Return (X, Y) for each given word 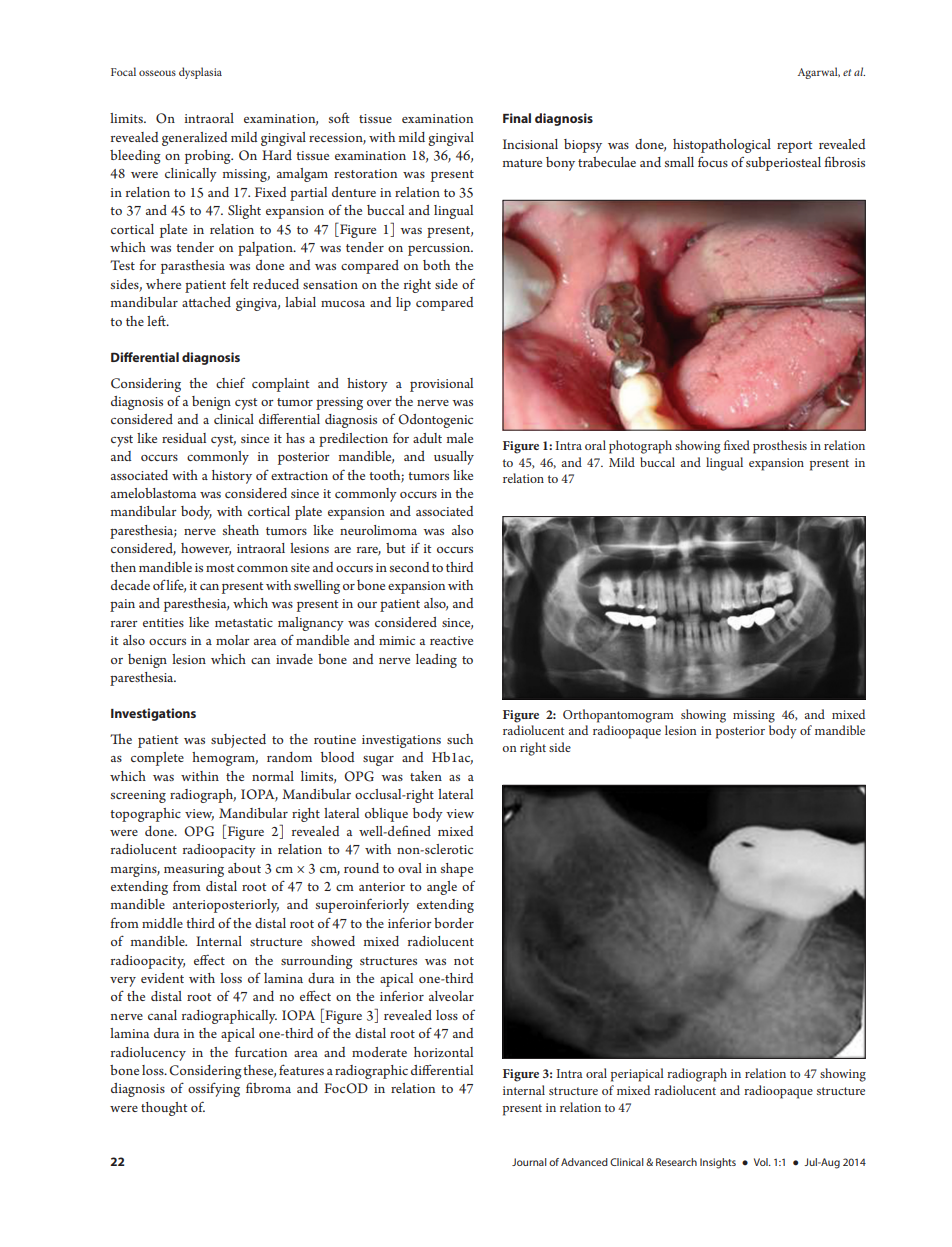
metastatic (244, 622)
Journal (529, 1162)
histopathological (722, 146)
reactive (451, 640)
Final (517, 118)
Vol (762, 1162)
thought (164, 1109)
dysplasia (200, 73)
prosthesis (780, 447)
